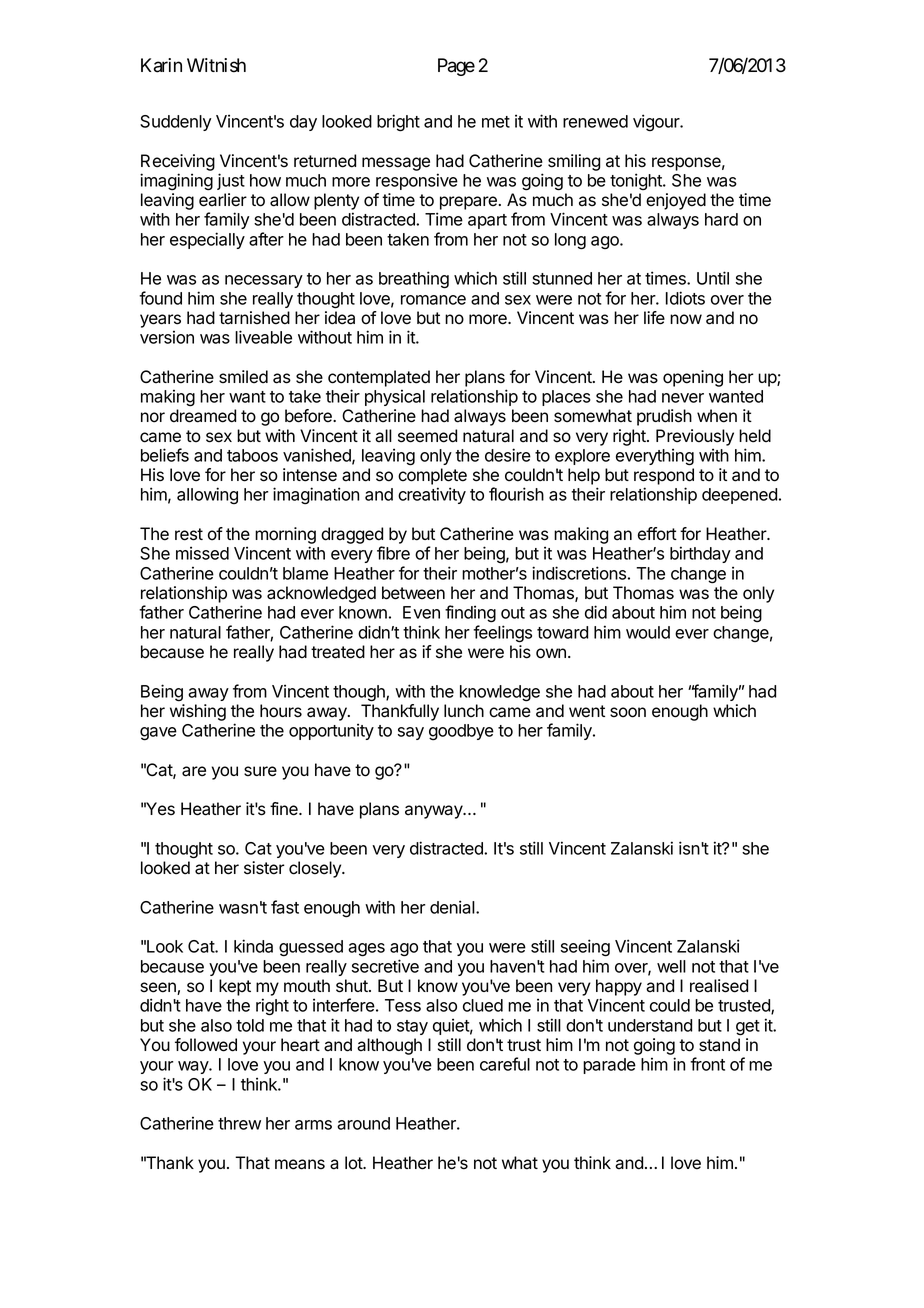  What do you see at coordinates (470, 614) in the screenshot?
I see `finding` at bounding box center [470, 614].
